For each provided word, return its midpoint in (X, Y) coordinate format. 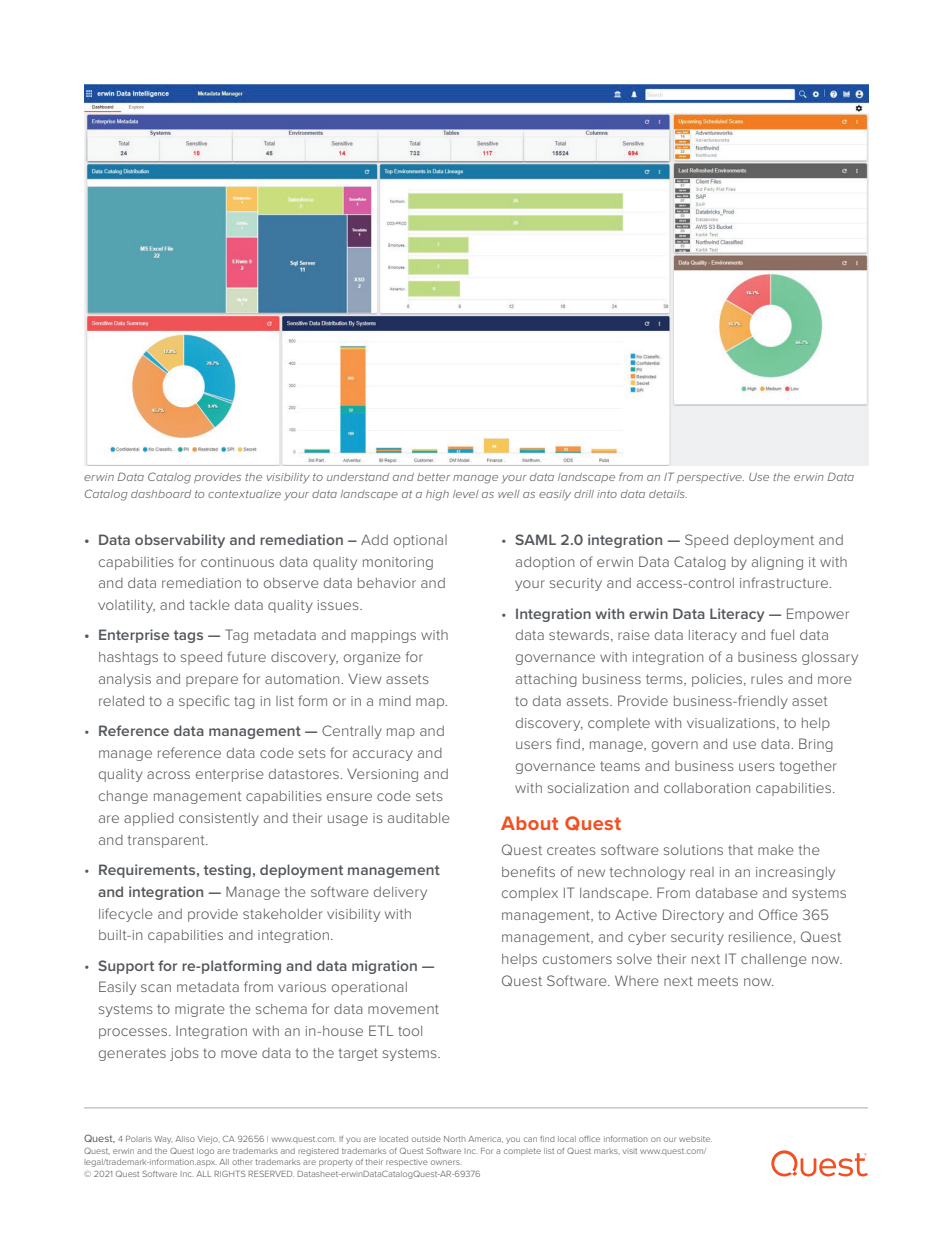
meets (718, 981)
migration (384, 967)
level (466, 494)
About (529, 823)
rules (767, 679)
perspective (710, 478)
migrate (200, 1010)
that (740, 850)
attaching (546, 680)
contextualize (244, 494)
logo (205, 1152)
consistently (219, 819)
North (455, 1139)
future (246, 656)
